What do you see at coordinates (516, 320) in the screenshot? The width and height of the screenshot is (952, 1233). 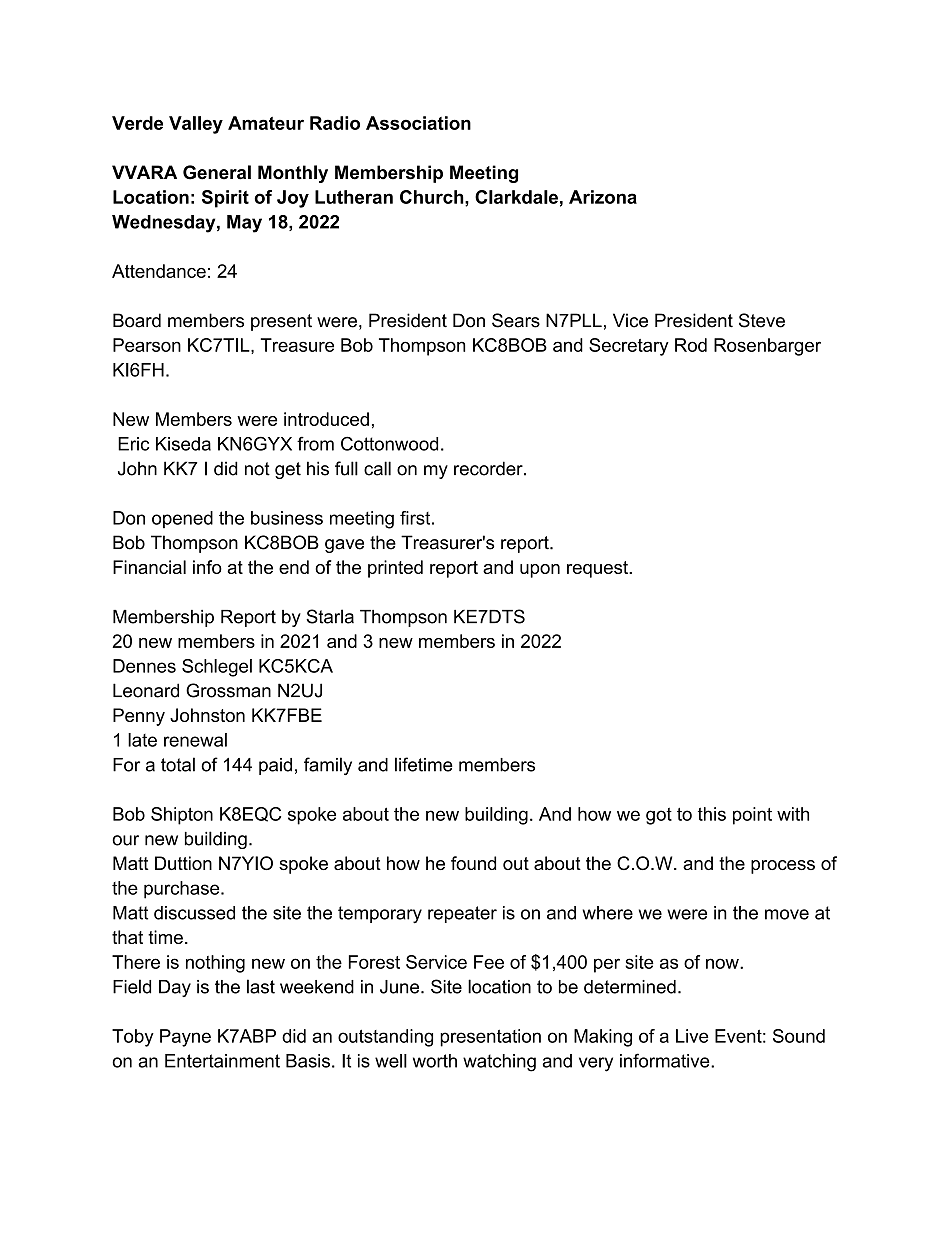 I see `Sears` at bounding box center [516, 320].
